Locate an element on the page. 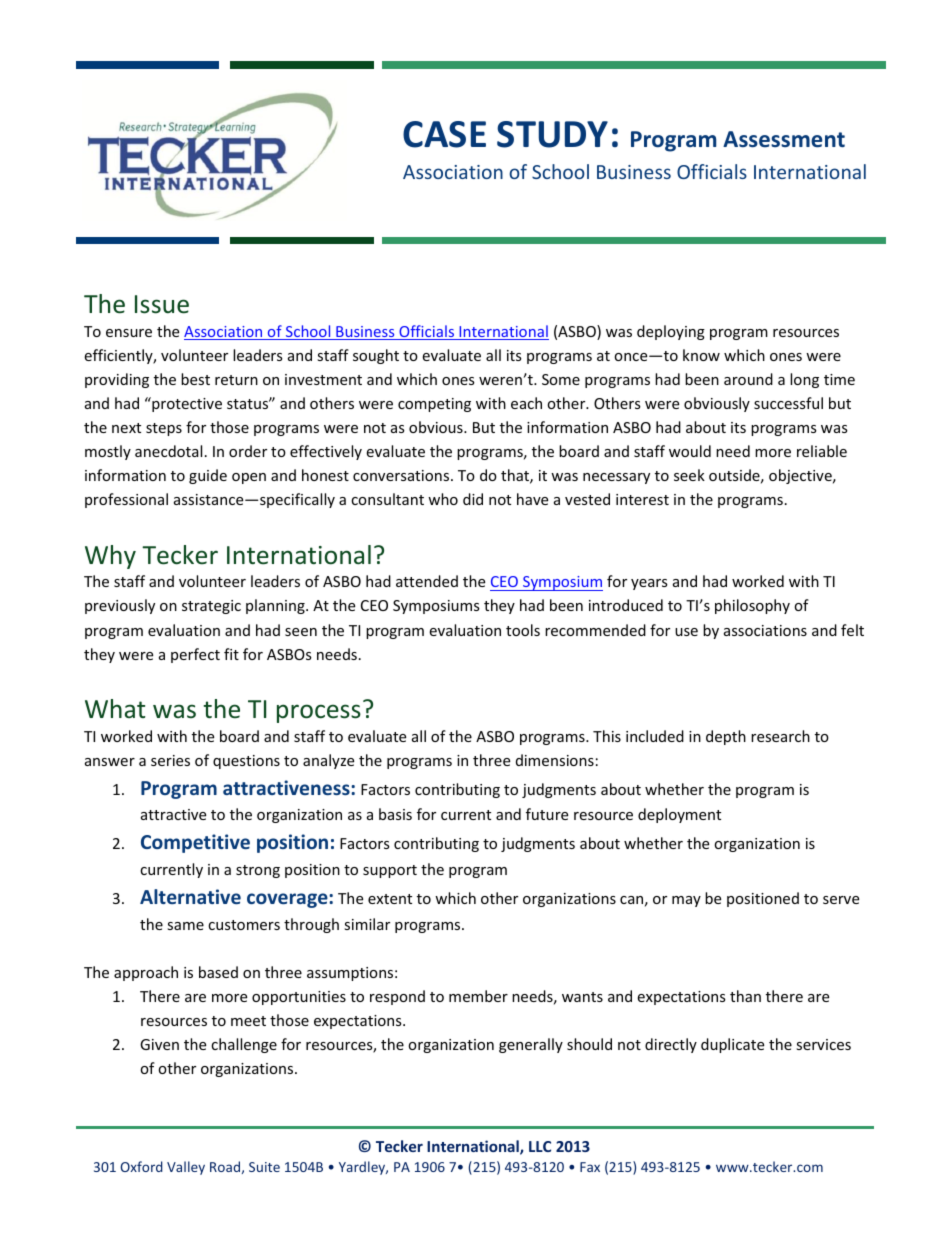 The height and width of the document is (1233, 952). research is located at coordinates (780, 736).
